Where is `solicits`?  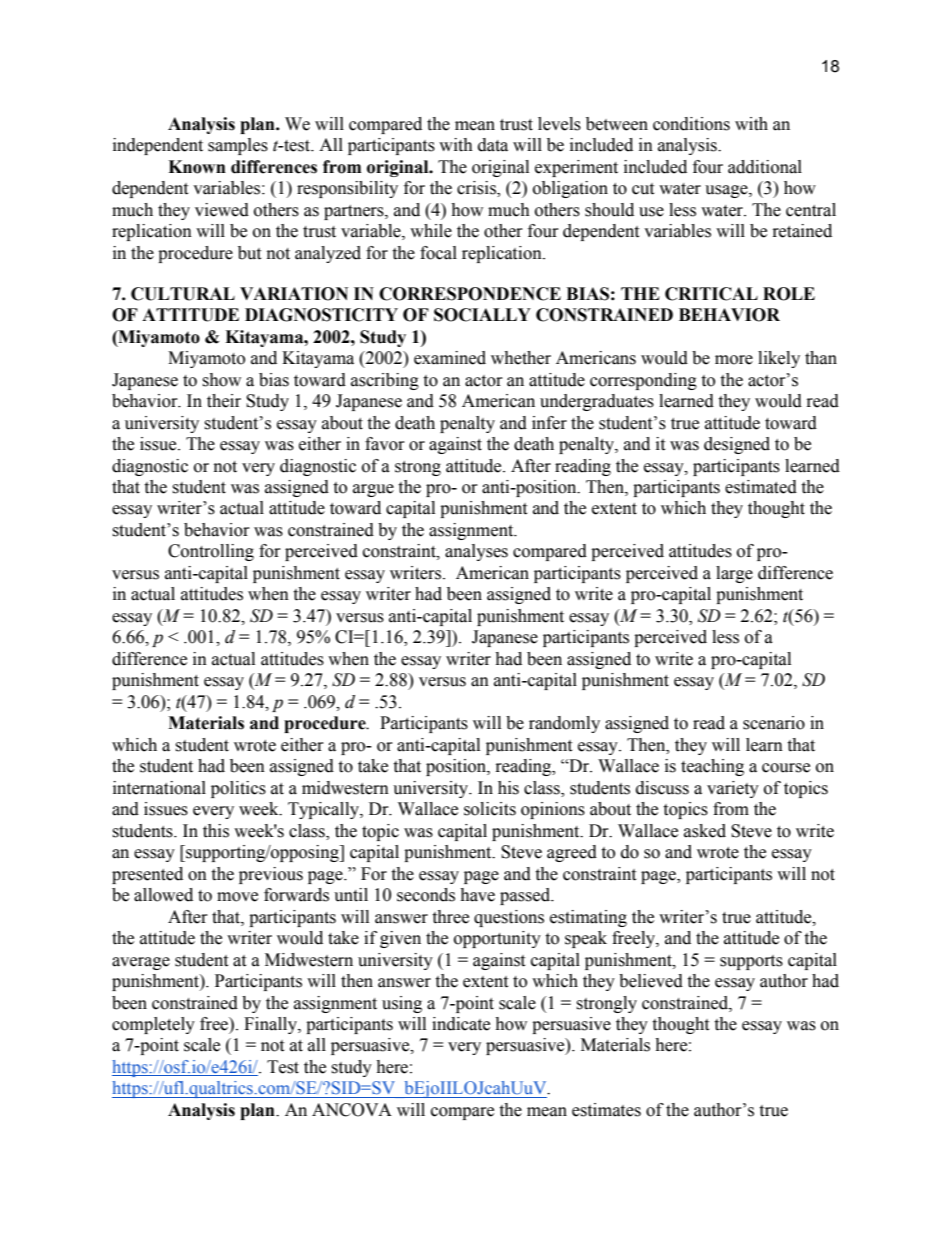
solicits is located at coordinates (490, 809).
